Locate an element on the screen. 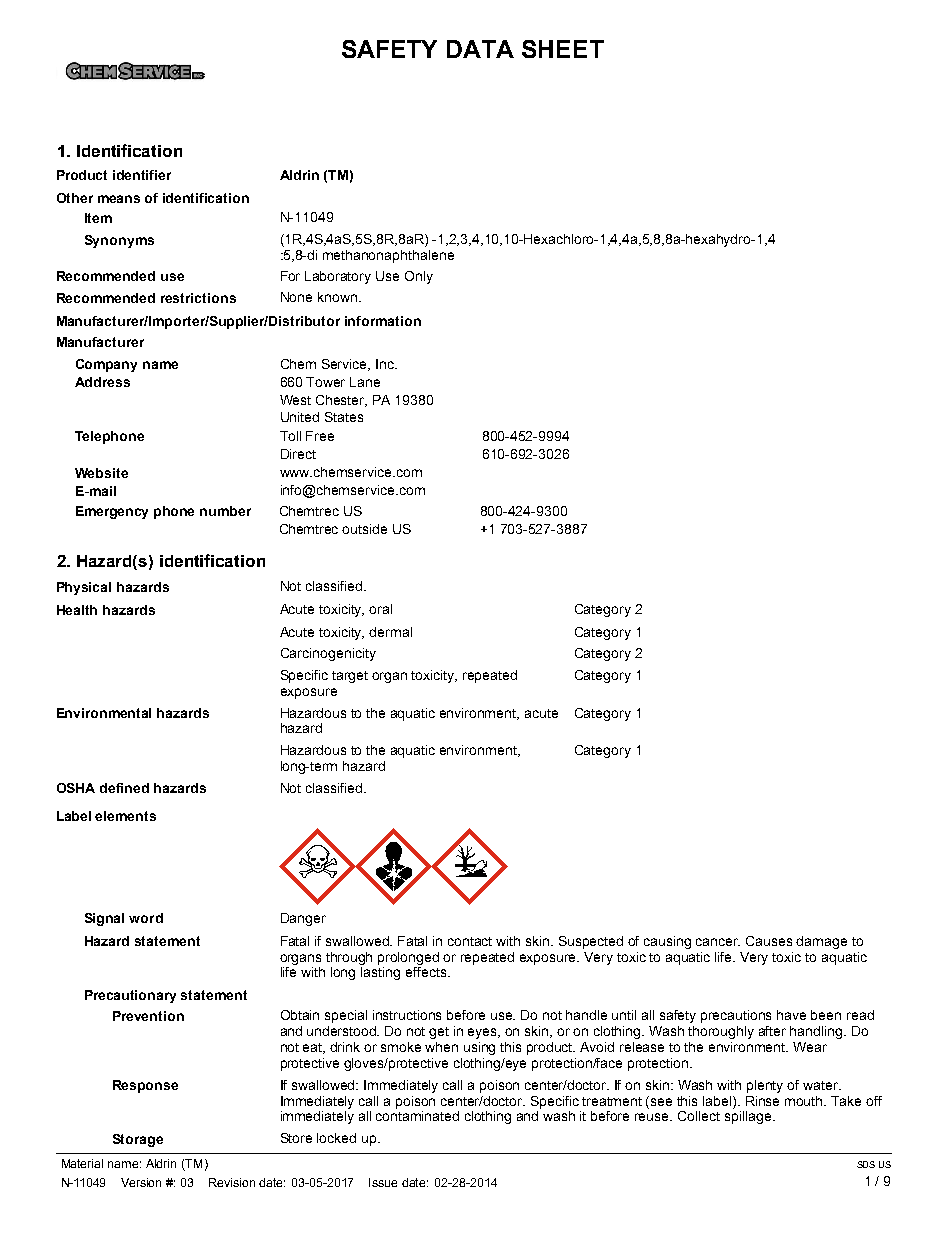 The height and width of the screenshot is (1233, 952). Causes is located at coordinates (769, 941).
